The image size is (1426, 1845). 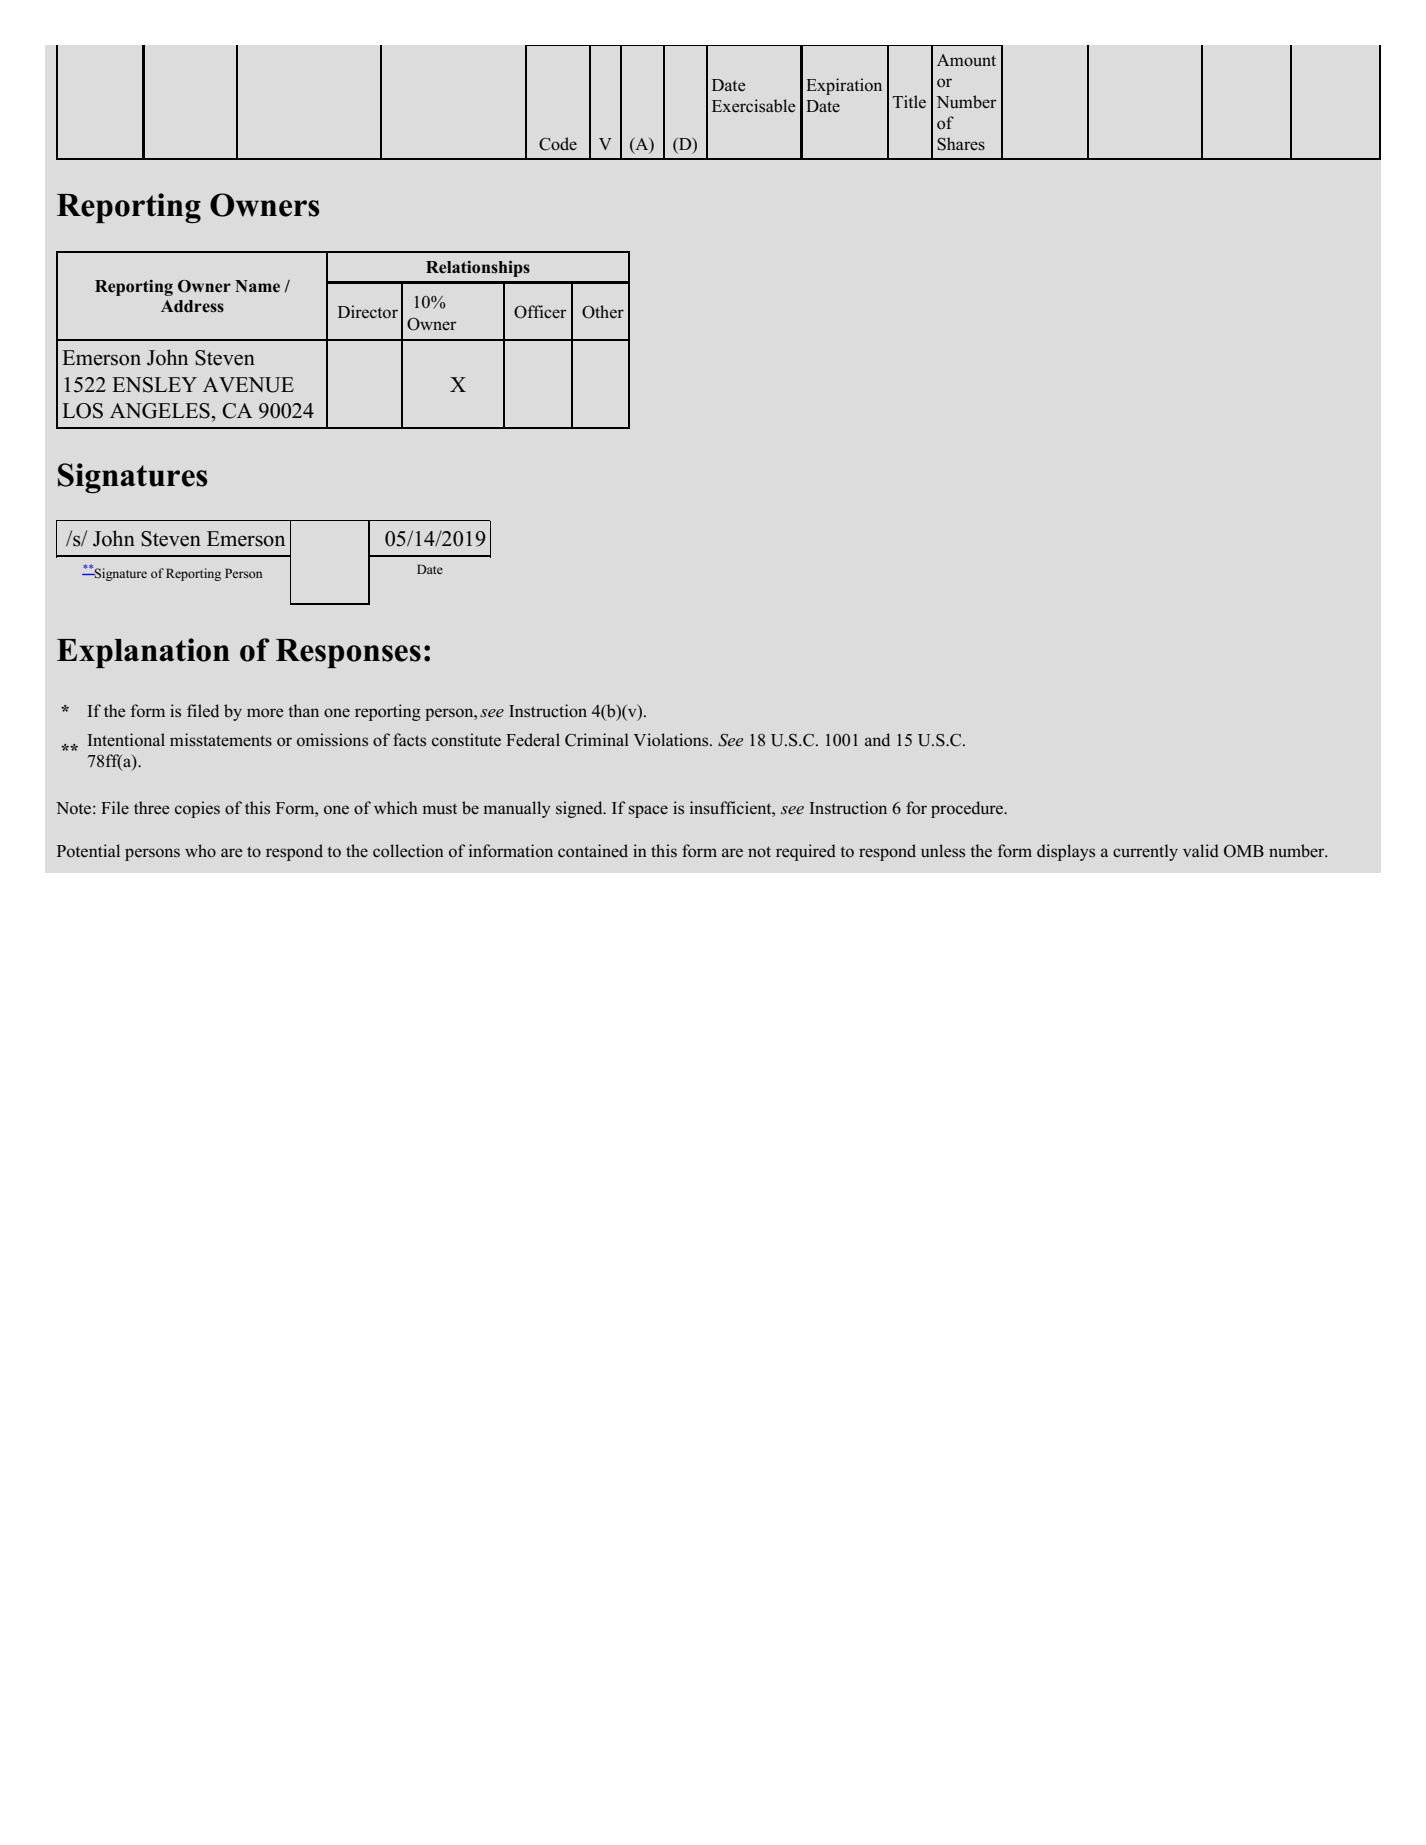 What do you see at coordinates (844, 86) in the screenshot?
I see `Expiration` at bounding box center [844, 86].
